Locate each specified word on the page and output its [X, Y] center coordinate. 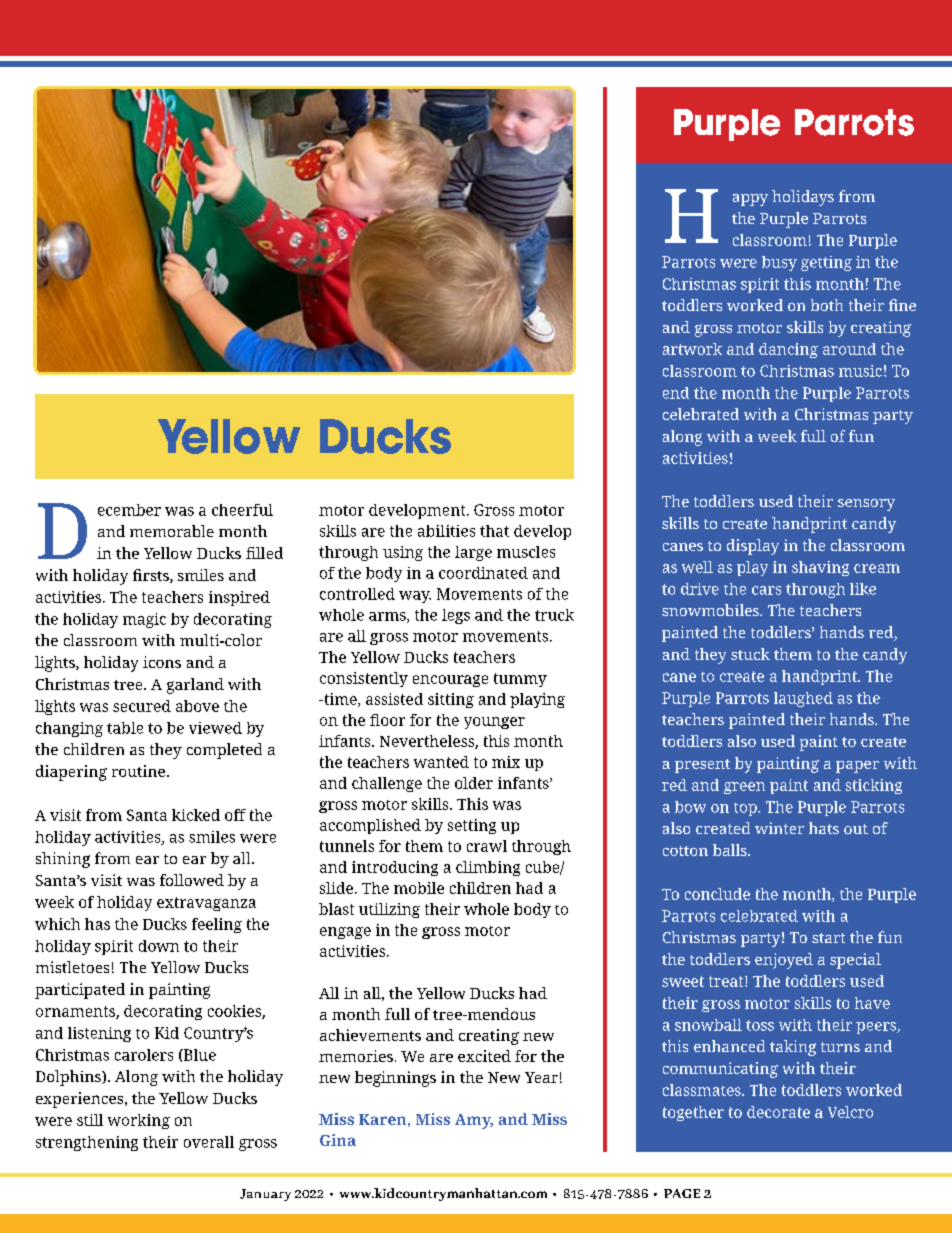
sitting [451, 700]
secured [142, 706]
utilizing [389, 910]
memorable [172, 531]
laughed [803, 699]
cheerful [242, 510]
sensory [866, 505]
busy [779, 263]
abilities [446, 531]
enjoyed [784, 961]
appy [750, 200]
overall [209, 1142]
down [159, 946]
